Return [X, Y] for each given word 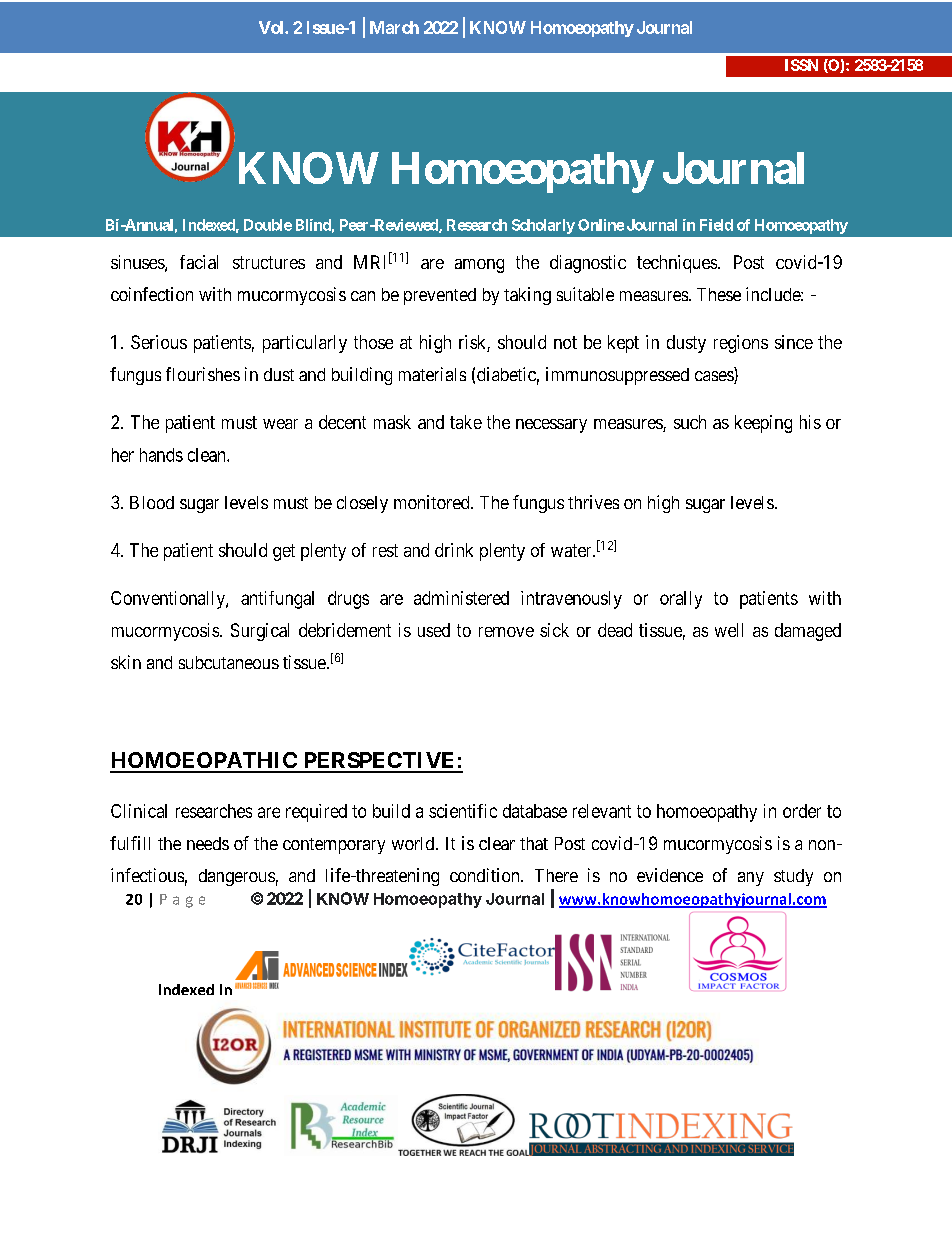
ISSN [801, 65]
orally [681, 600]
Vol [272, 27]
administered [461, 598]
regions [741, 344]
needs [208, 843]
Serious [159, 342]
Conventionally [169, 600]
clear [497, 843]
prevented [440, 296]
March [394, 27]
